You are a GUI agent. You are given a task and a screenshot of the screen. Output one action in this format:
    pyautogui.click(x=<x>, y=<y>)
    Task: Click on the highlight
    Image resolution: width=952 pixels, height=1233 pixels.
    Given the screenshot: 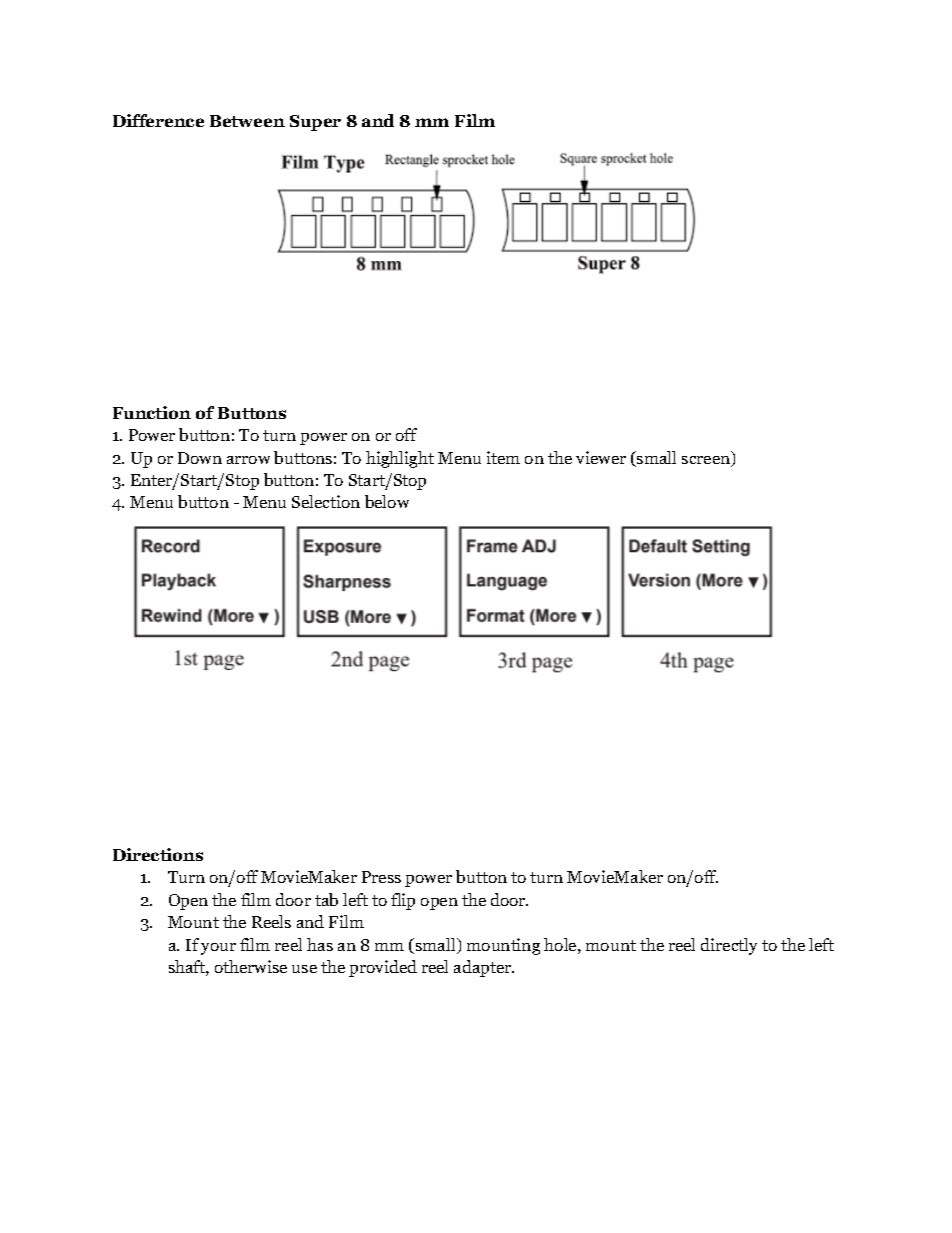 What is the action you would take?
    pyautogui.click(x=400, y=459)
